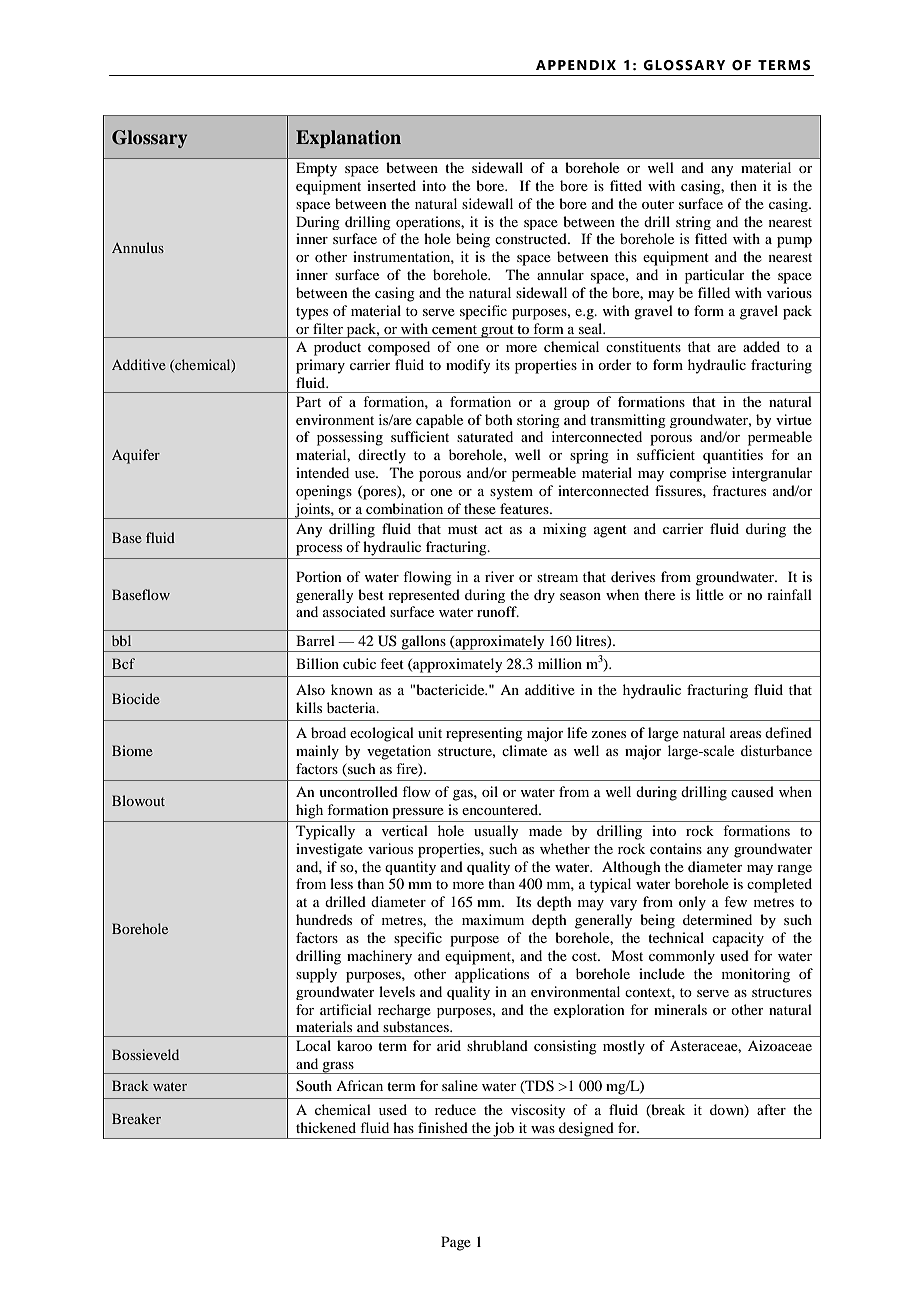 This screenshot has width=924, height=1308. I want to click on then, so click(743, 185).
